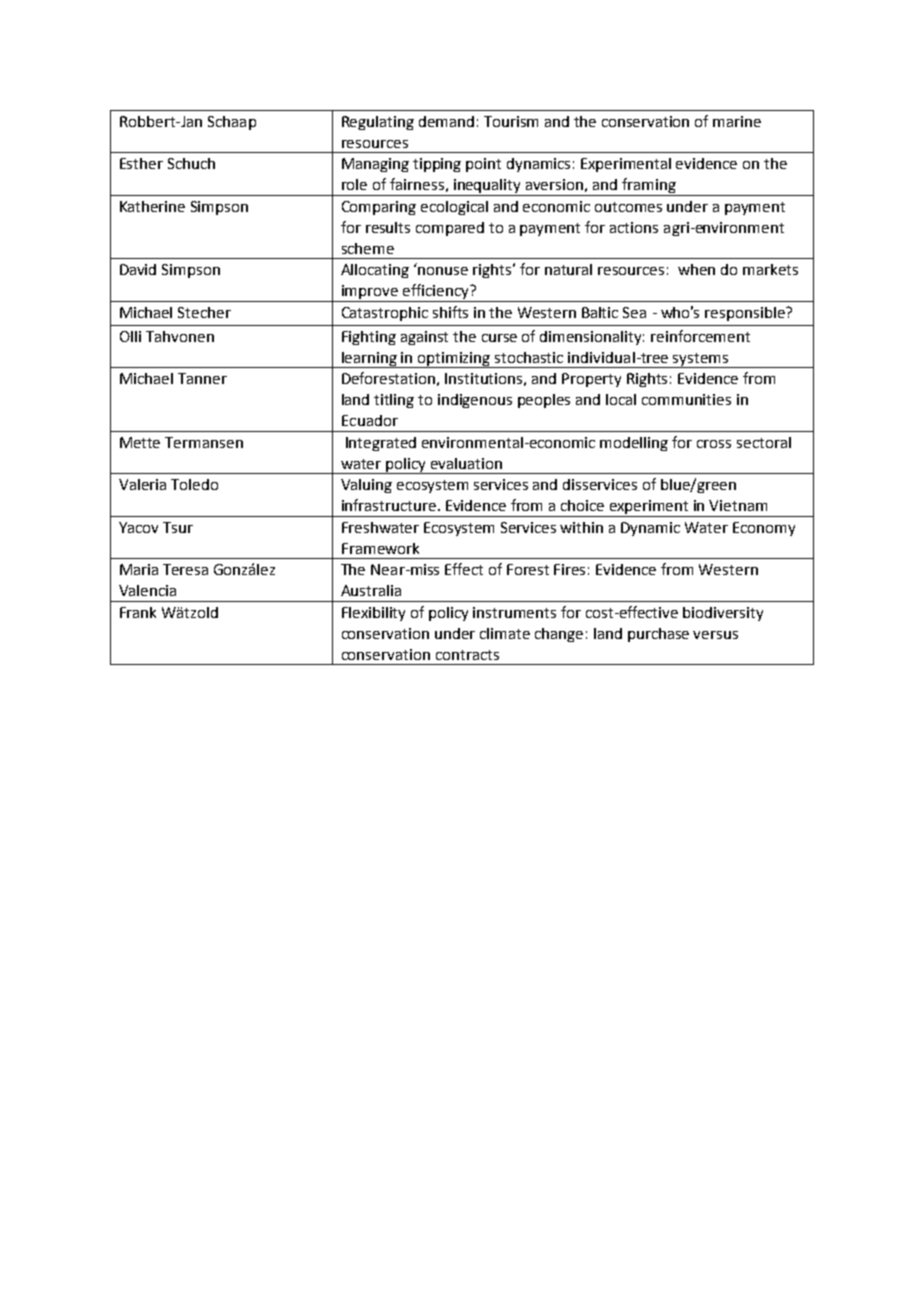  I want to click on David, so click(138, 269).
